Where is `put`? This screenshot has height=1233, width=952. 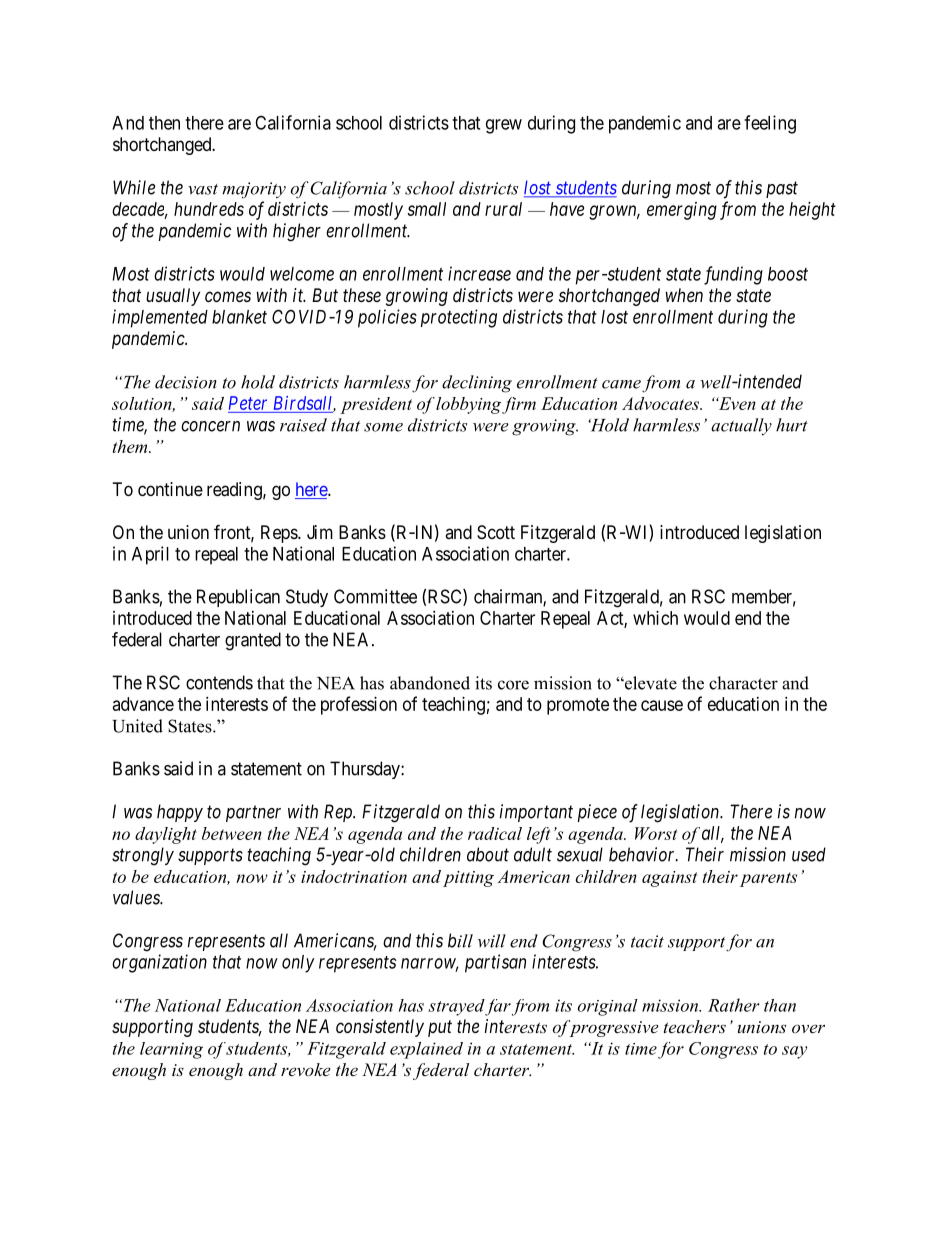 put is located at coordinates (440, 1028).
